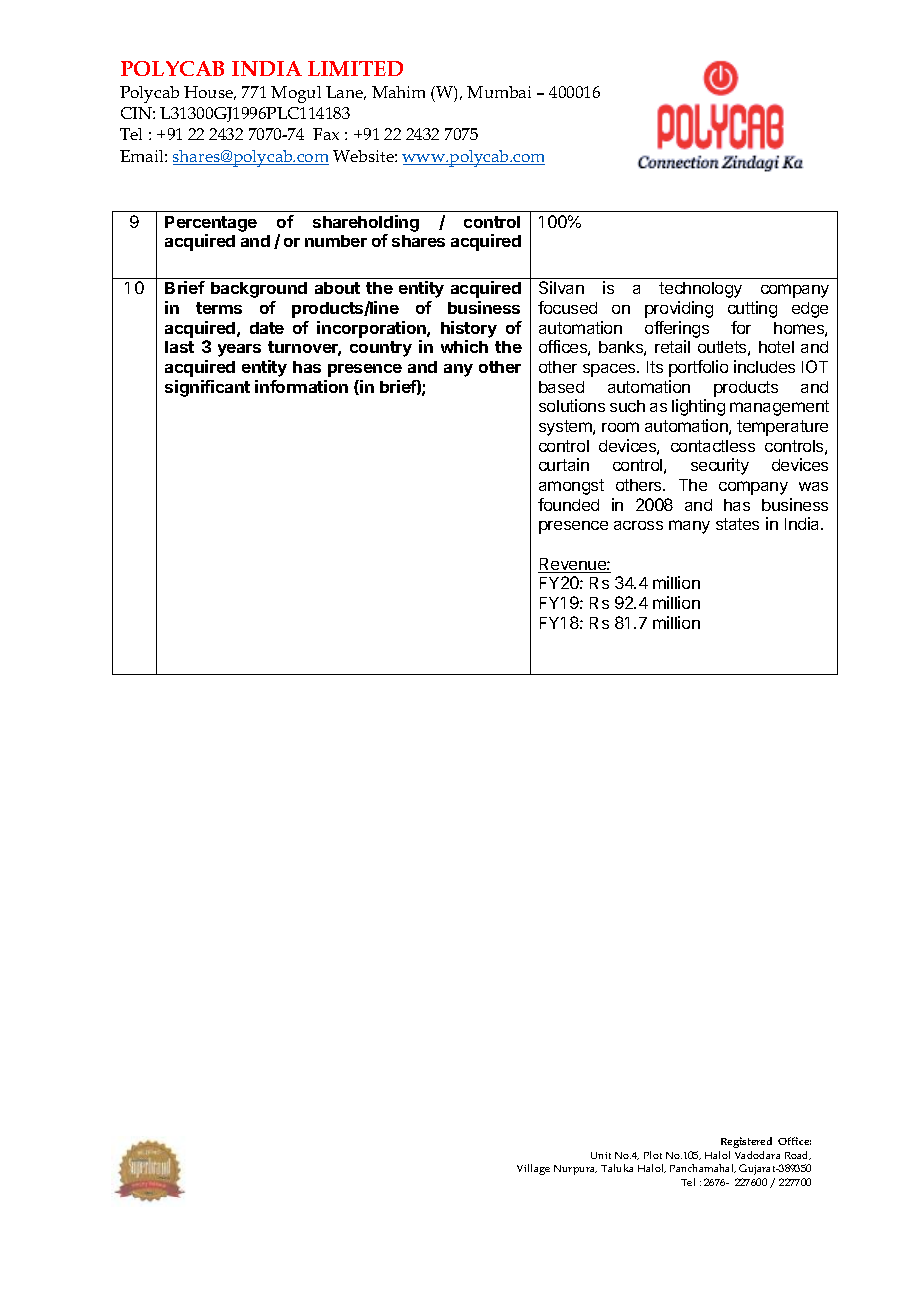  I want to click on Village, so click(533, 1169).
